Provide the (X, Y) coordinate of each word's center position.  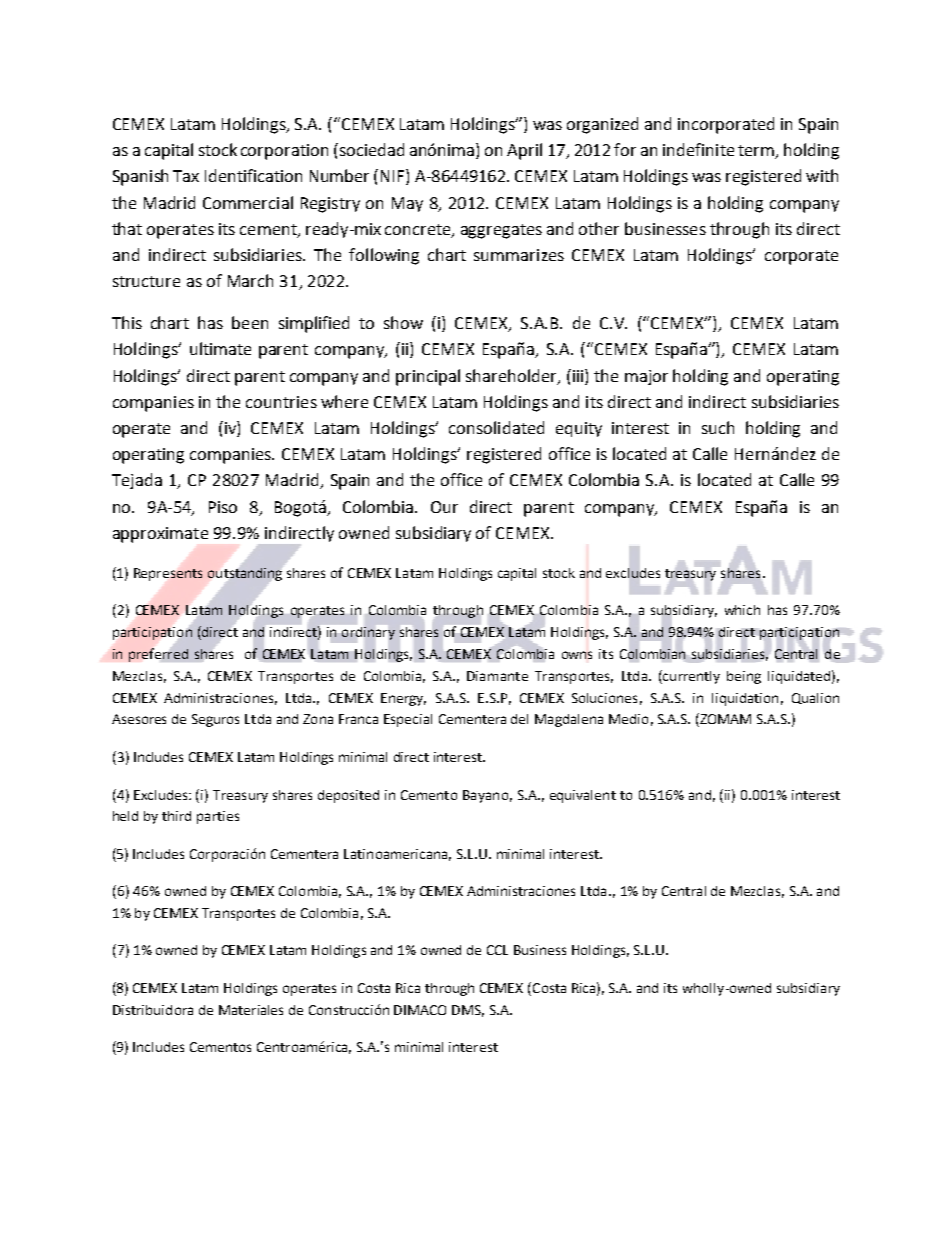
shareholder (512, 376)
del (519, 719)
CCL (497, 950)
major (646, 377)
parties (218, 817)
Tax (186, 176)
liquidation (745, 699)
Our (444, 507)
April (524, 151)
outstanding (245, 574)
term (757, 152)
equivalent (583, 796)
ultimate (220, 348)
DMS (468, 1011)
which (742, 610)
